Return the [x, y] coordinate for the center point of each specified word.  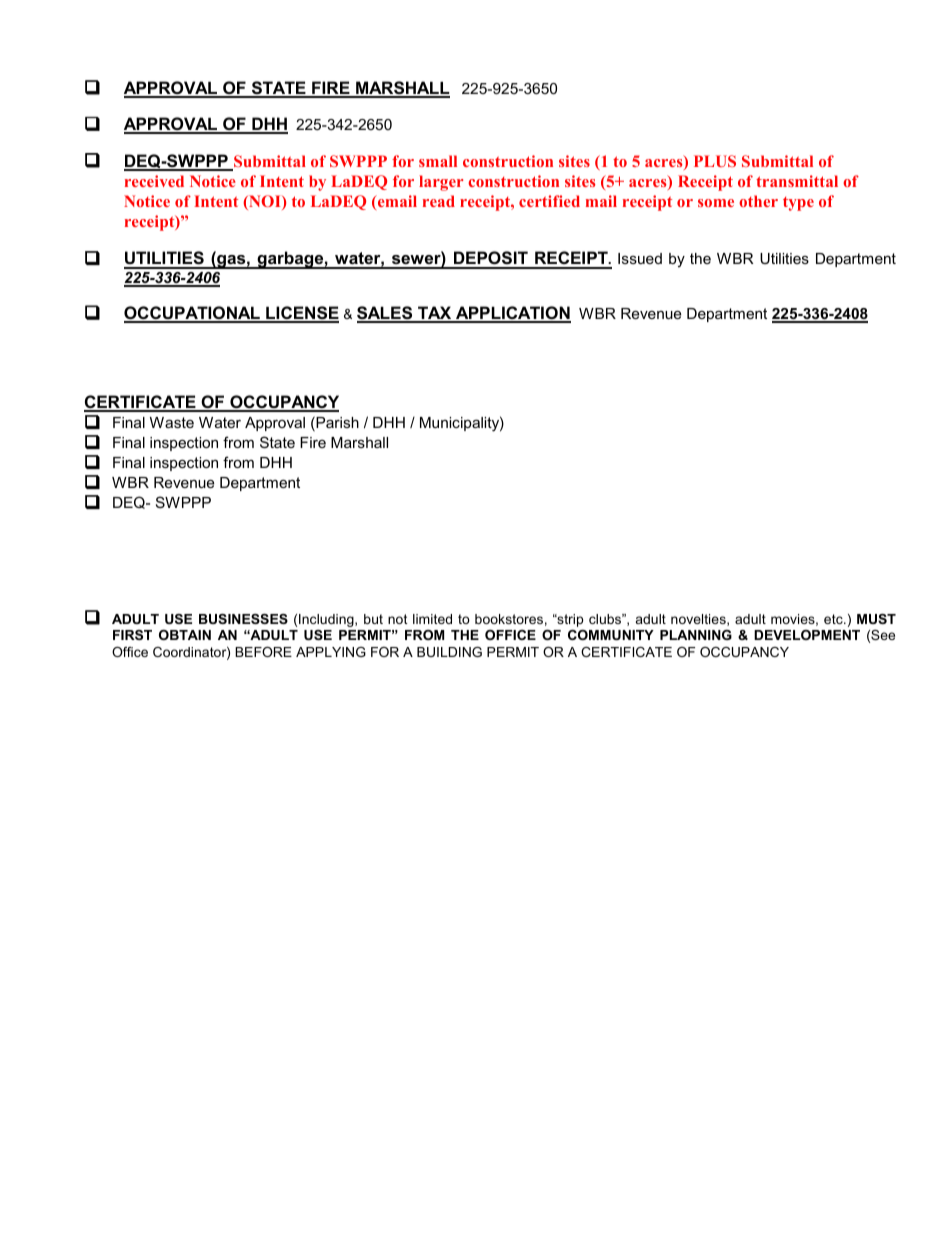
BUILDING [449, 652]
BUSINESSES [243, 619]
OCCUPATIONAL [193, 314]
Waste [172, 422]
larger [441, 183]
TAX [435, 314]
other [758, 201]
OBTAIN [185, 635]
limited [432, 619]
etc [834, 619]
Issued [640, 258]
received [154, 181]
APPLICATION [512, 314]
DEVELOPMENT [807, 635]
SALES [386, 314]
